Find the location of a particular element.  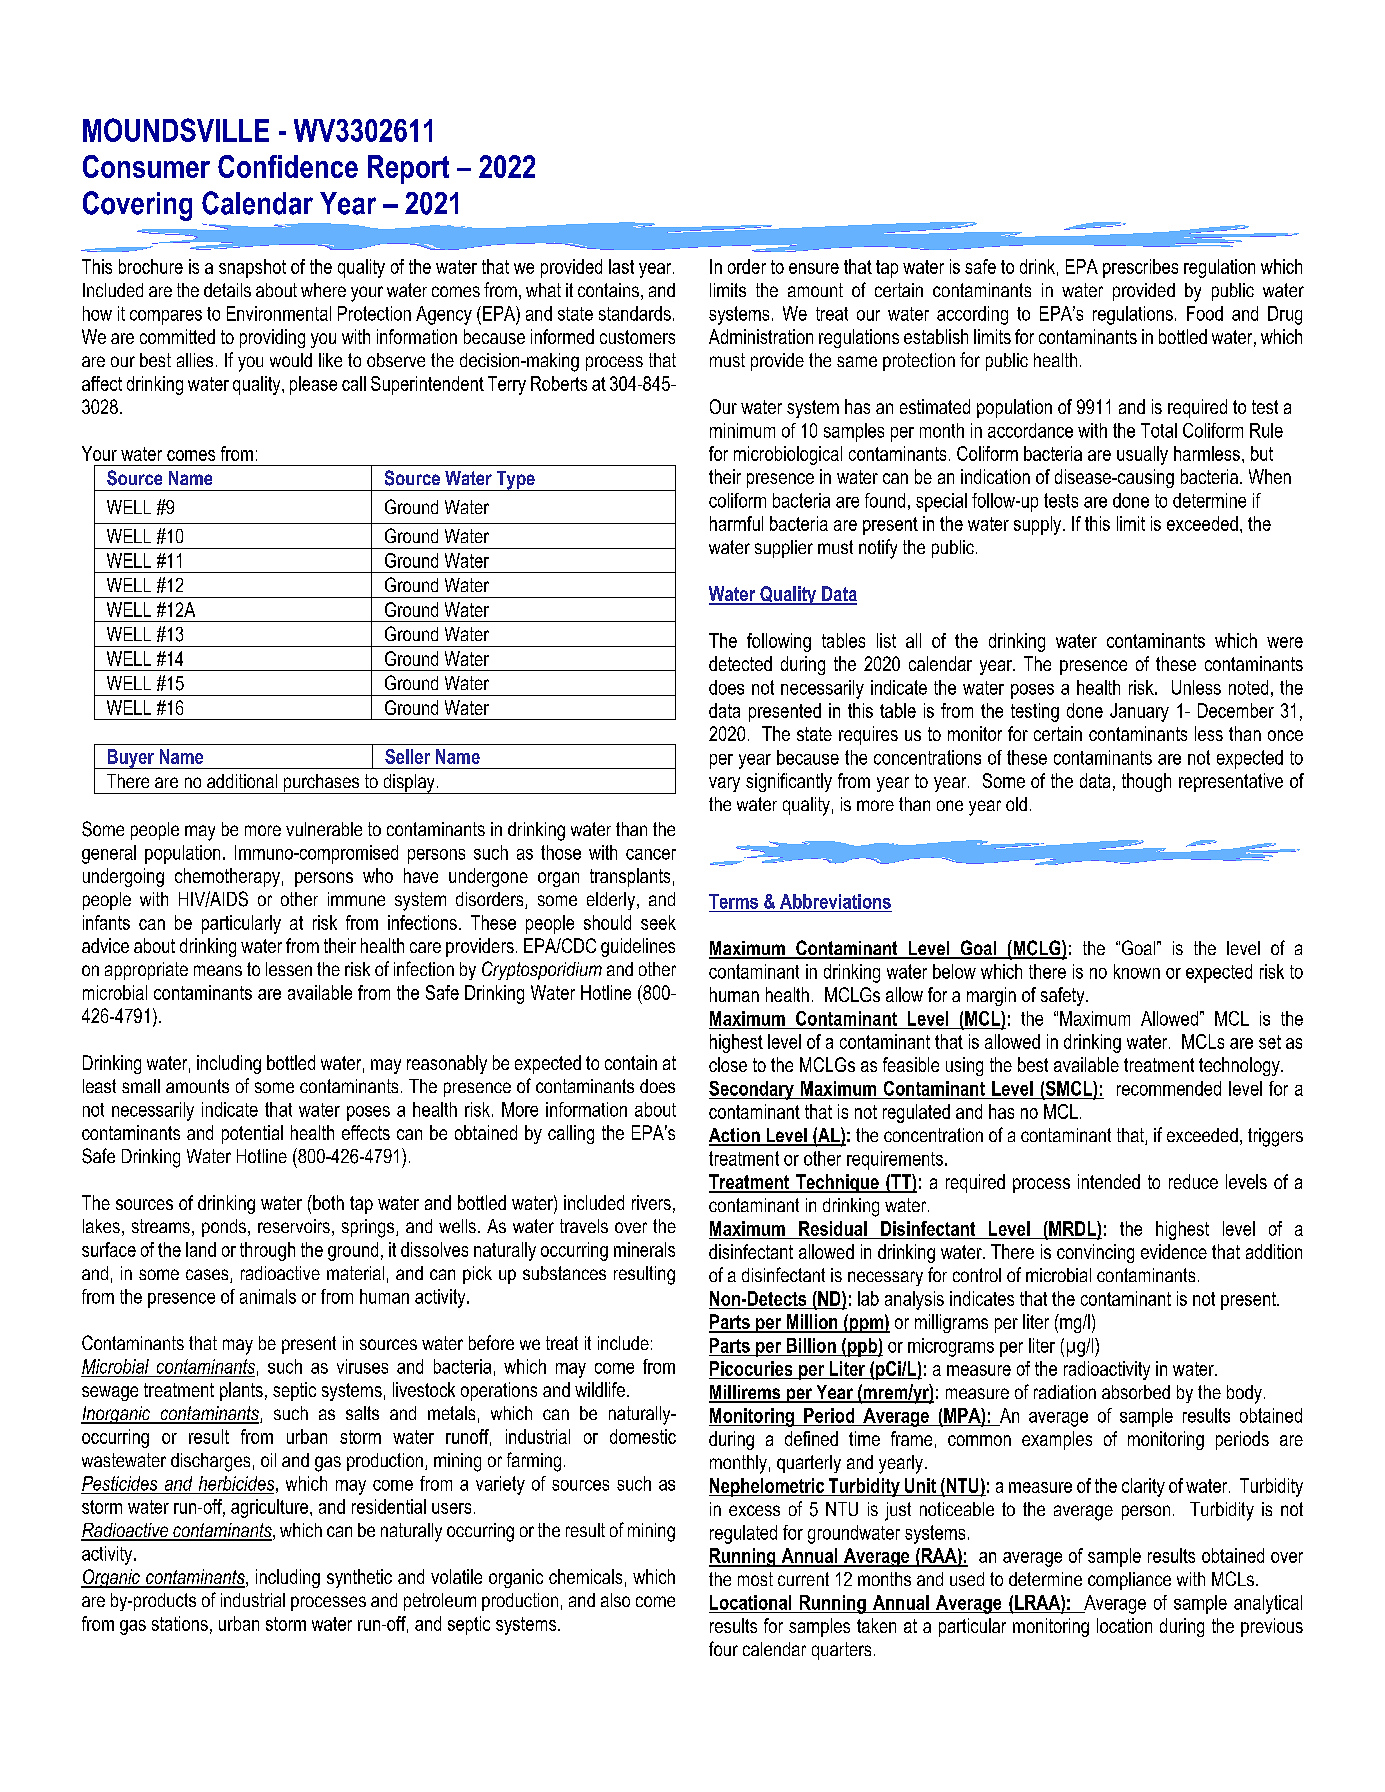

means is located at coordinates (218, 970).
